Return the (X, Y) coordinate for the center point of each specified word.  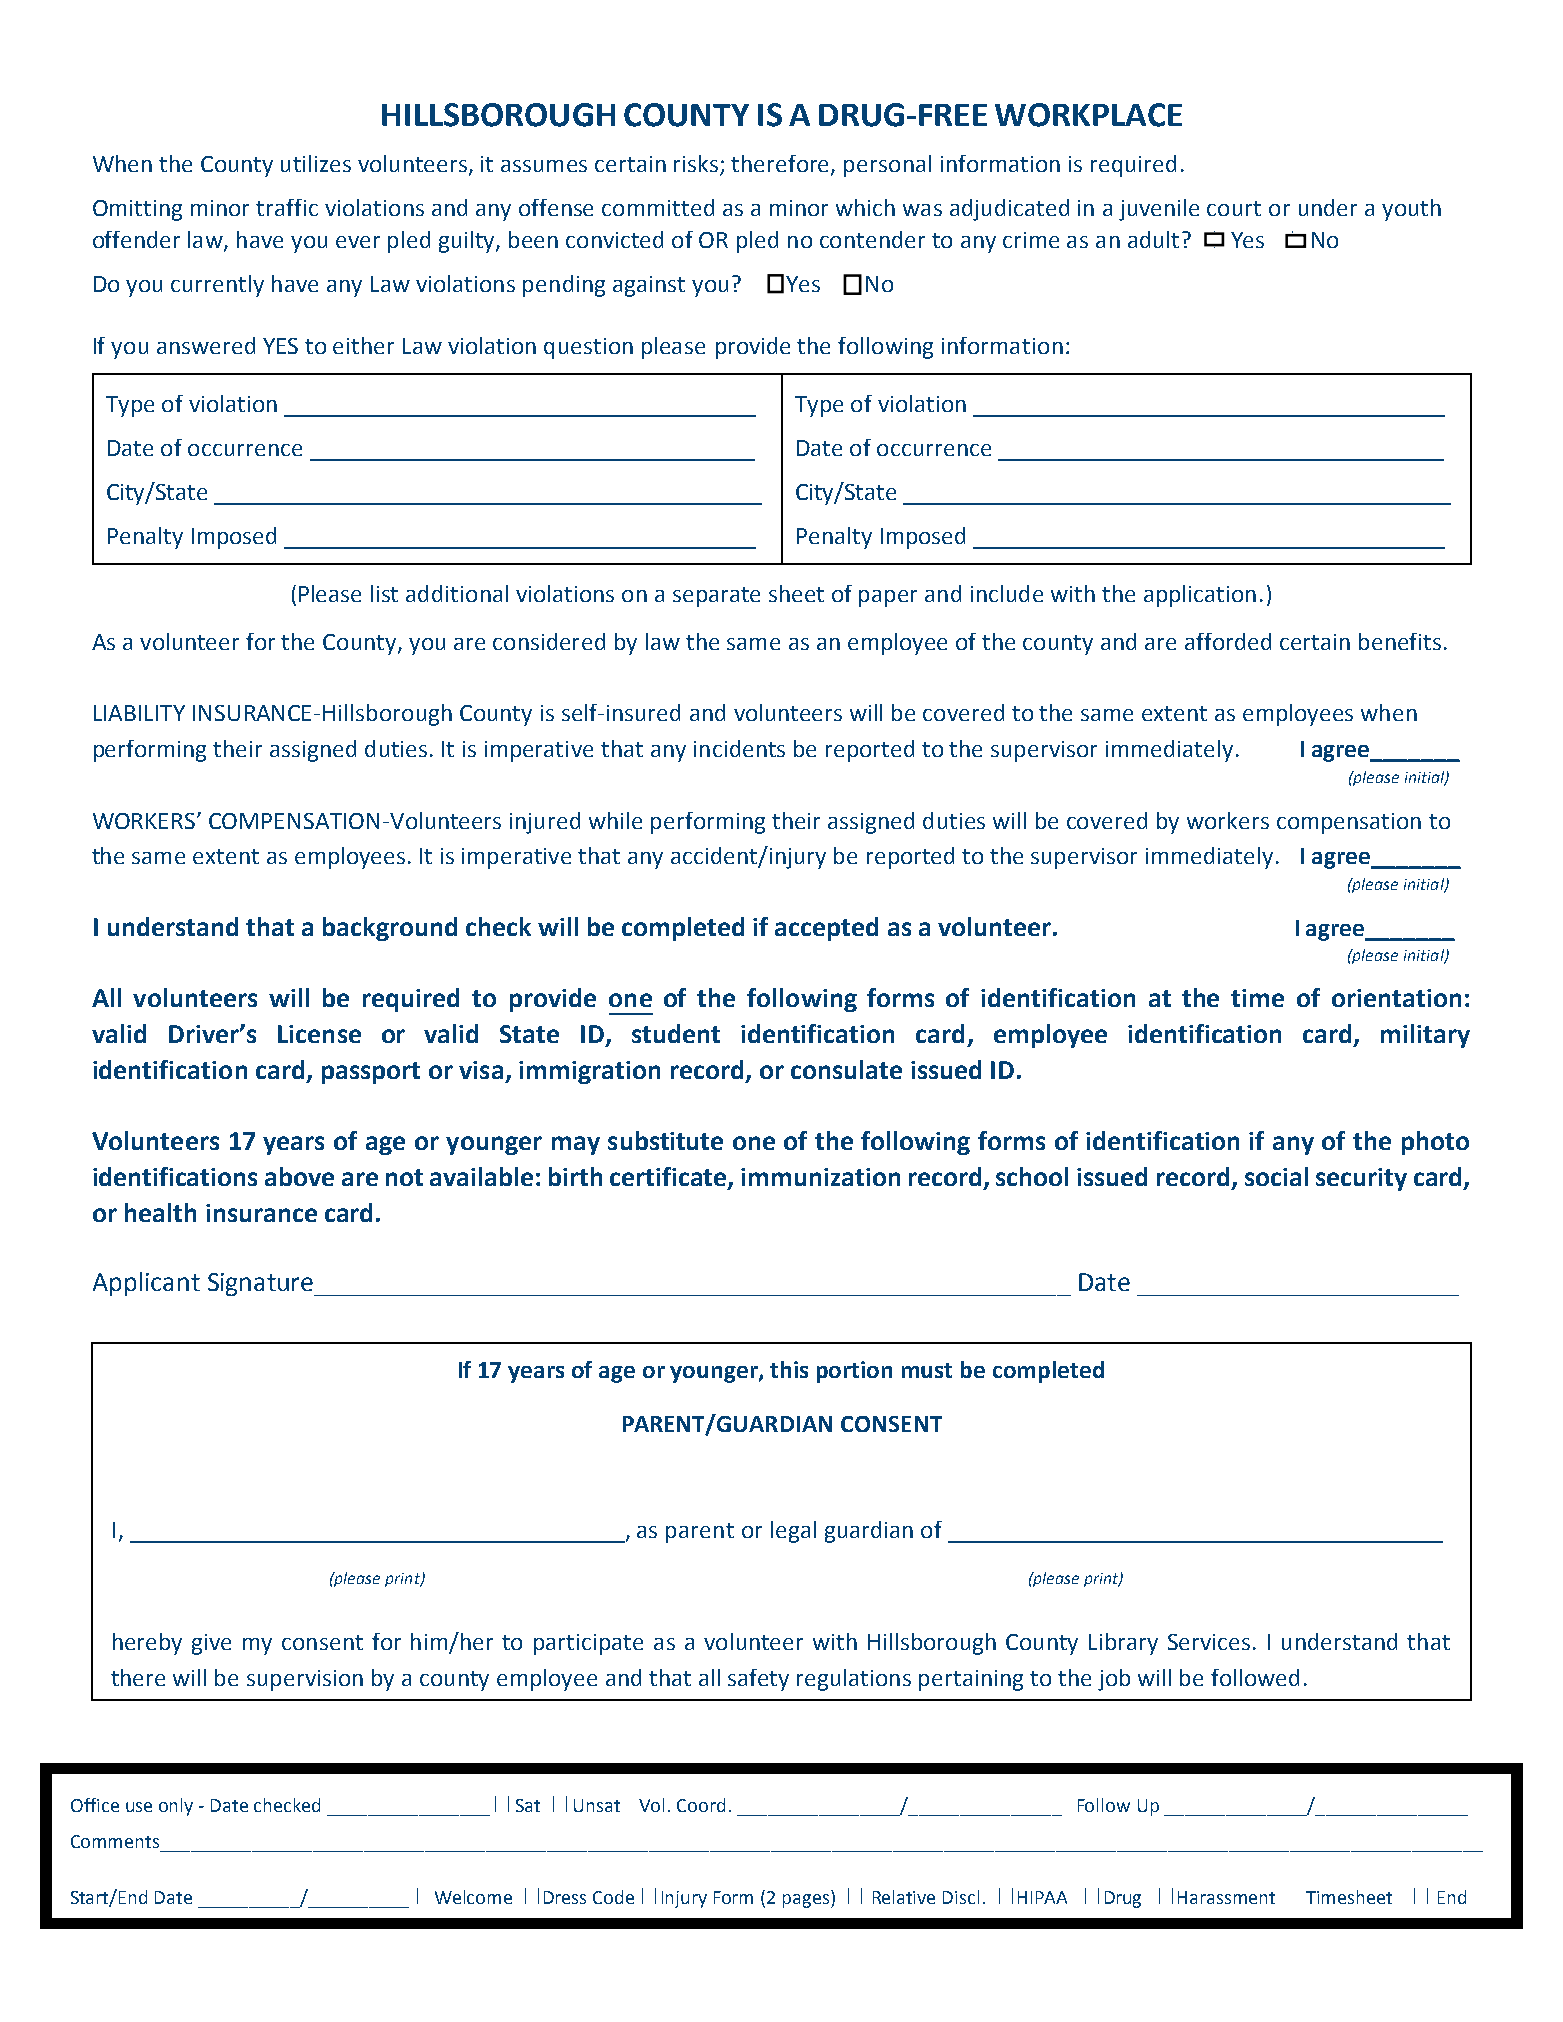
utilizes (316, 163)
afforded (1228, 641)
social (1276, 1176)
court (1234, 208)
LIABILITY (139, 713)
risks (697, 165)
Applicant (146, 1284)
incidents (739, 748)
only (176, 1807)
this (789, 1369)
